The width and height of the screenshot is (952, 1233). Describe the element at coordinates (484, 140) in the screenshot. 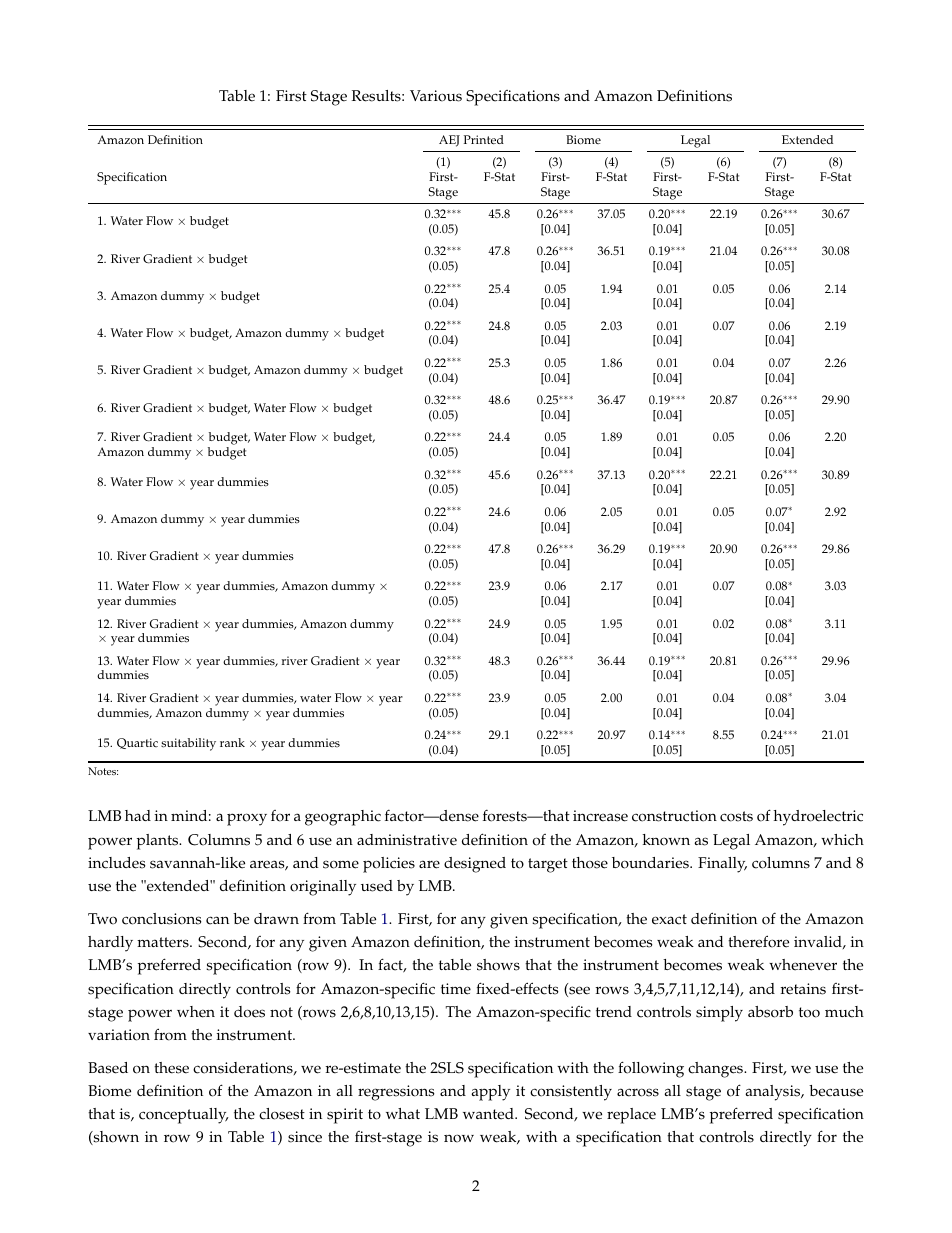

I see `Printed` at that location.
